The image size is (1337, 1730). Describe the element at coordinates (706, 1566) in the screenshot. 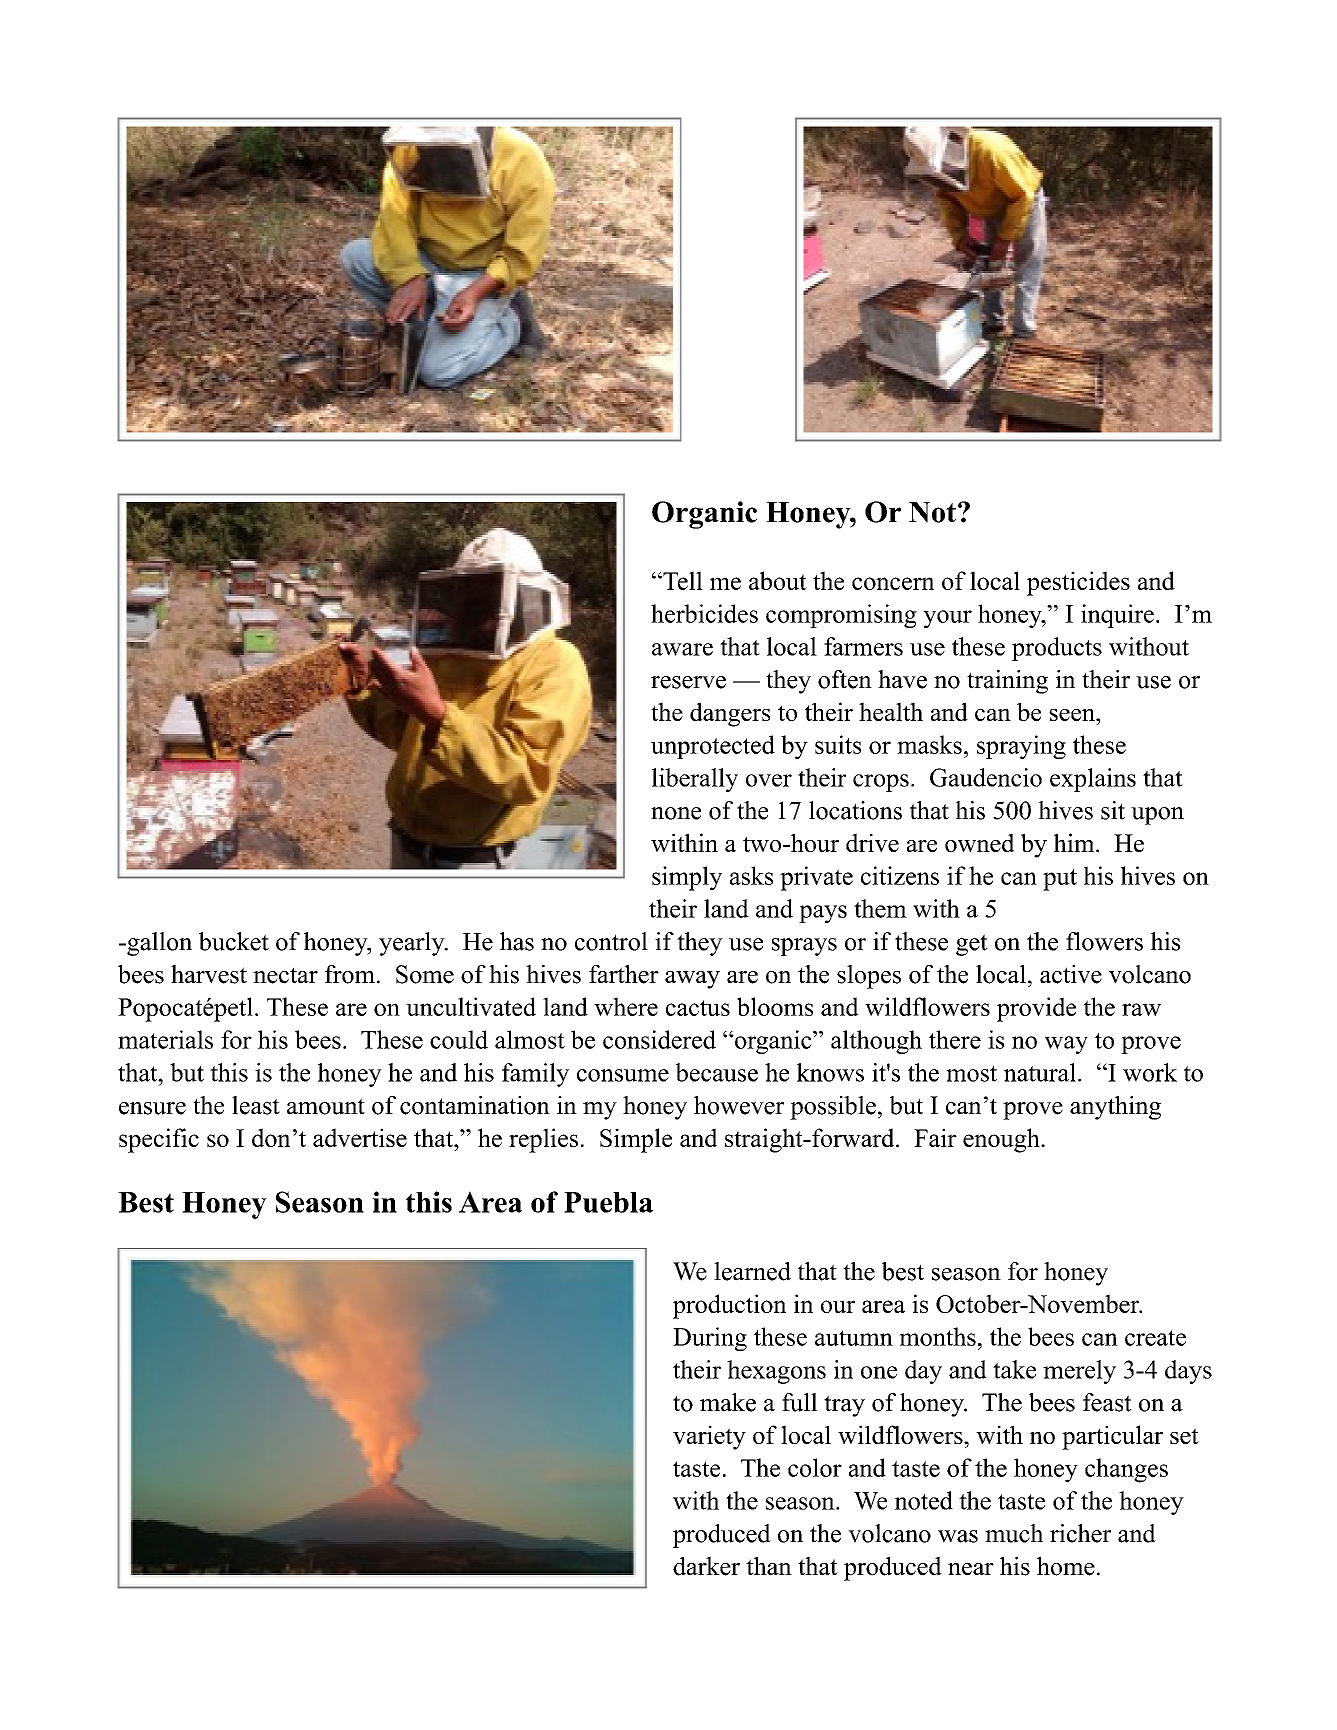

I see `darker` at that location.
